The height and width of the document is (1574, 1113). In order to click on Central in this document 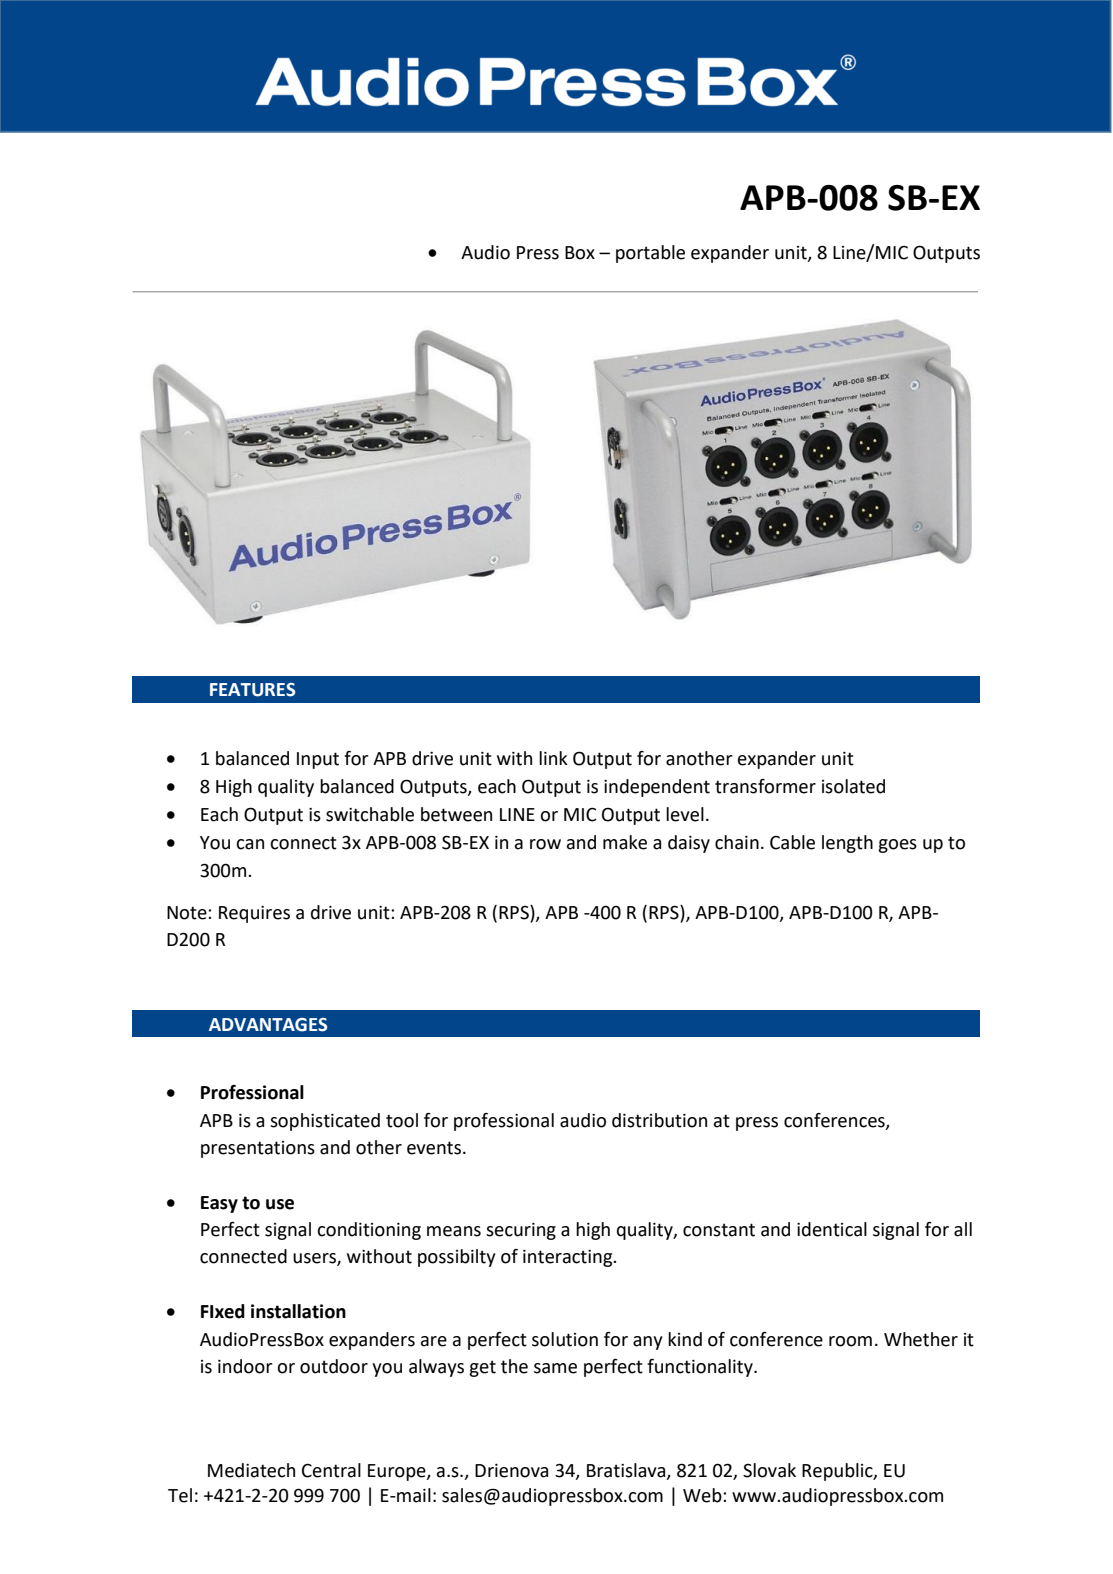, I will do `click(331, 1470)`.
